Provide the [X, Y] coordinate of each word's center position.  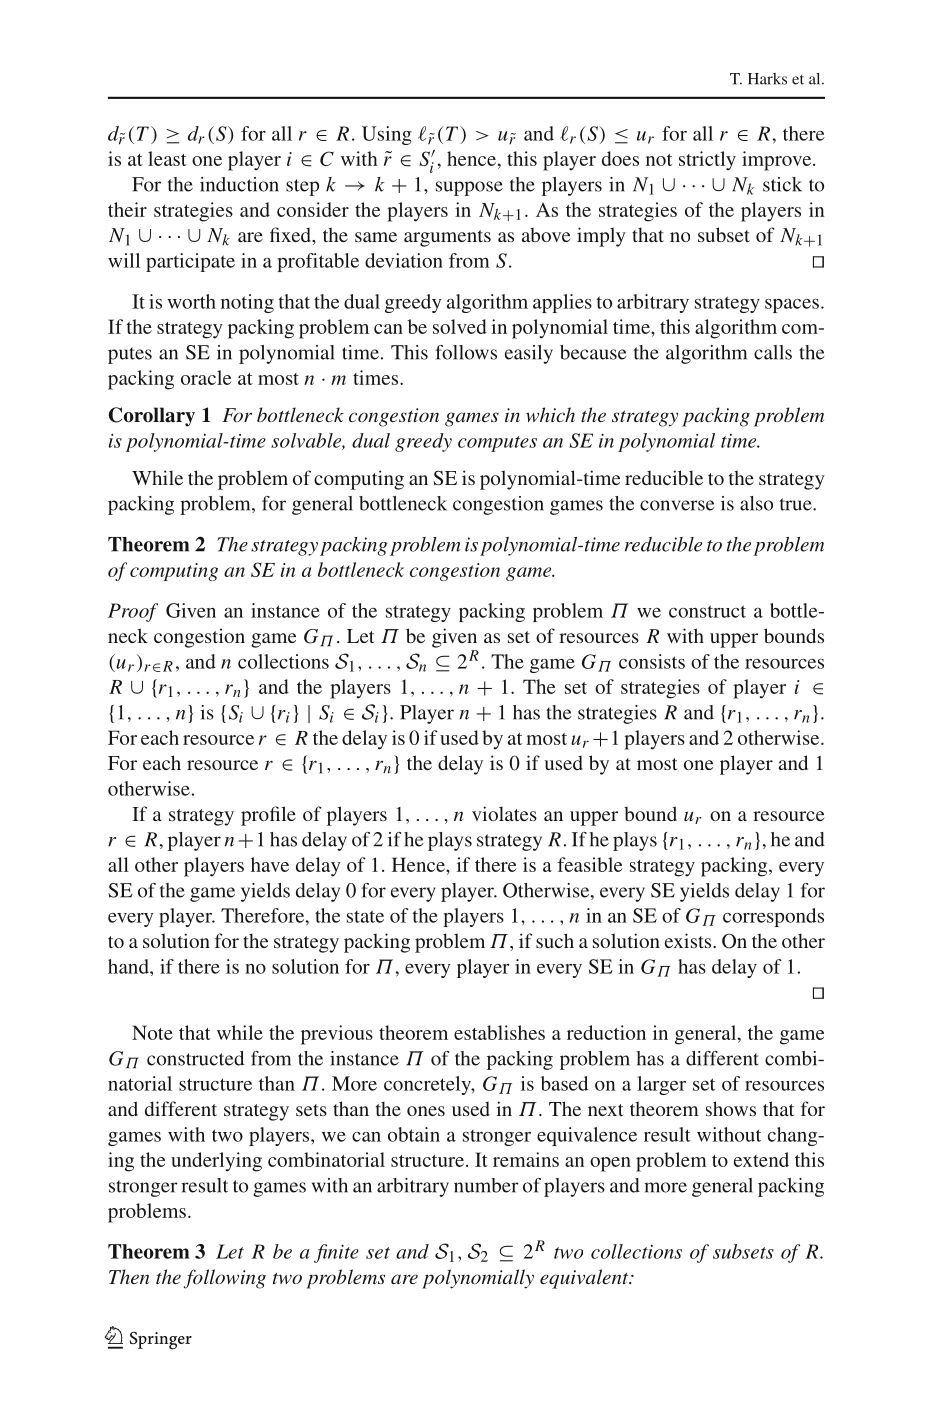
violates [504, 813]
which [550, 414]
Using [387, 135]
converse [677, 505]
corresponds [773, 917]
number [486, 1185]
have [270, 864]
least [167, 158]
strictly [707, 161]
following [225, 1279]
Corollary [152, 417]
